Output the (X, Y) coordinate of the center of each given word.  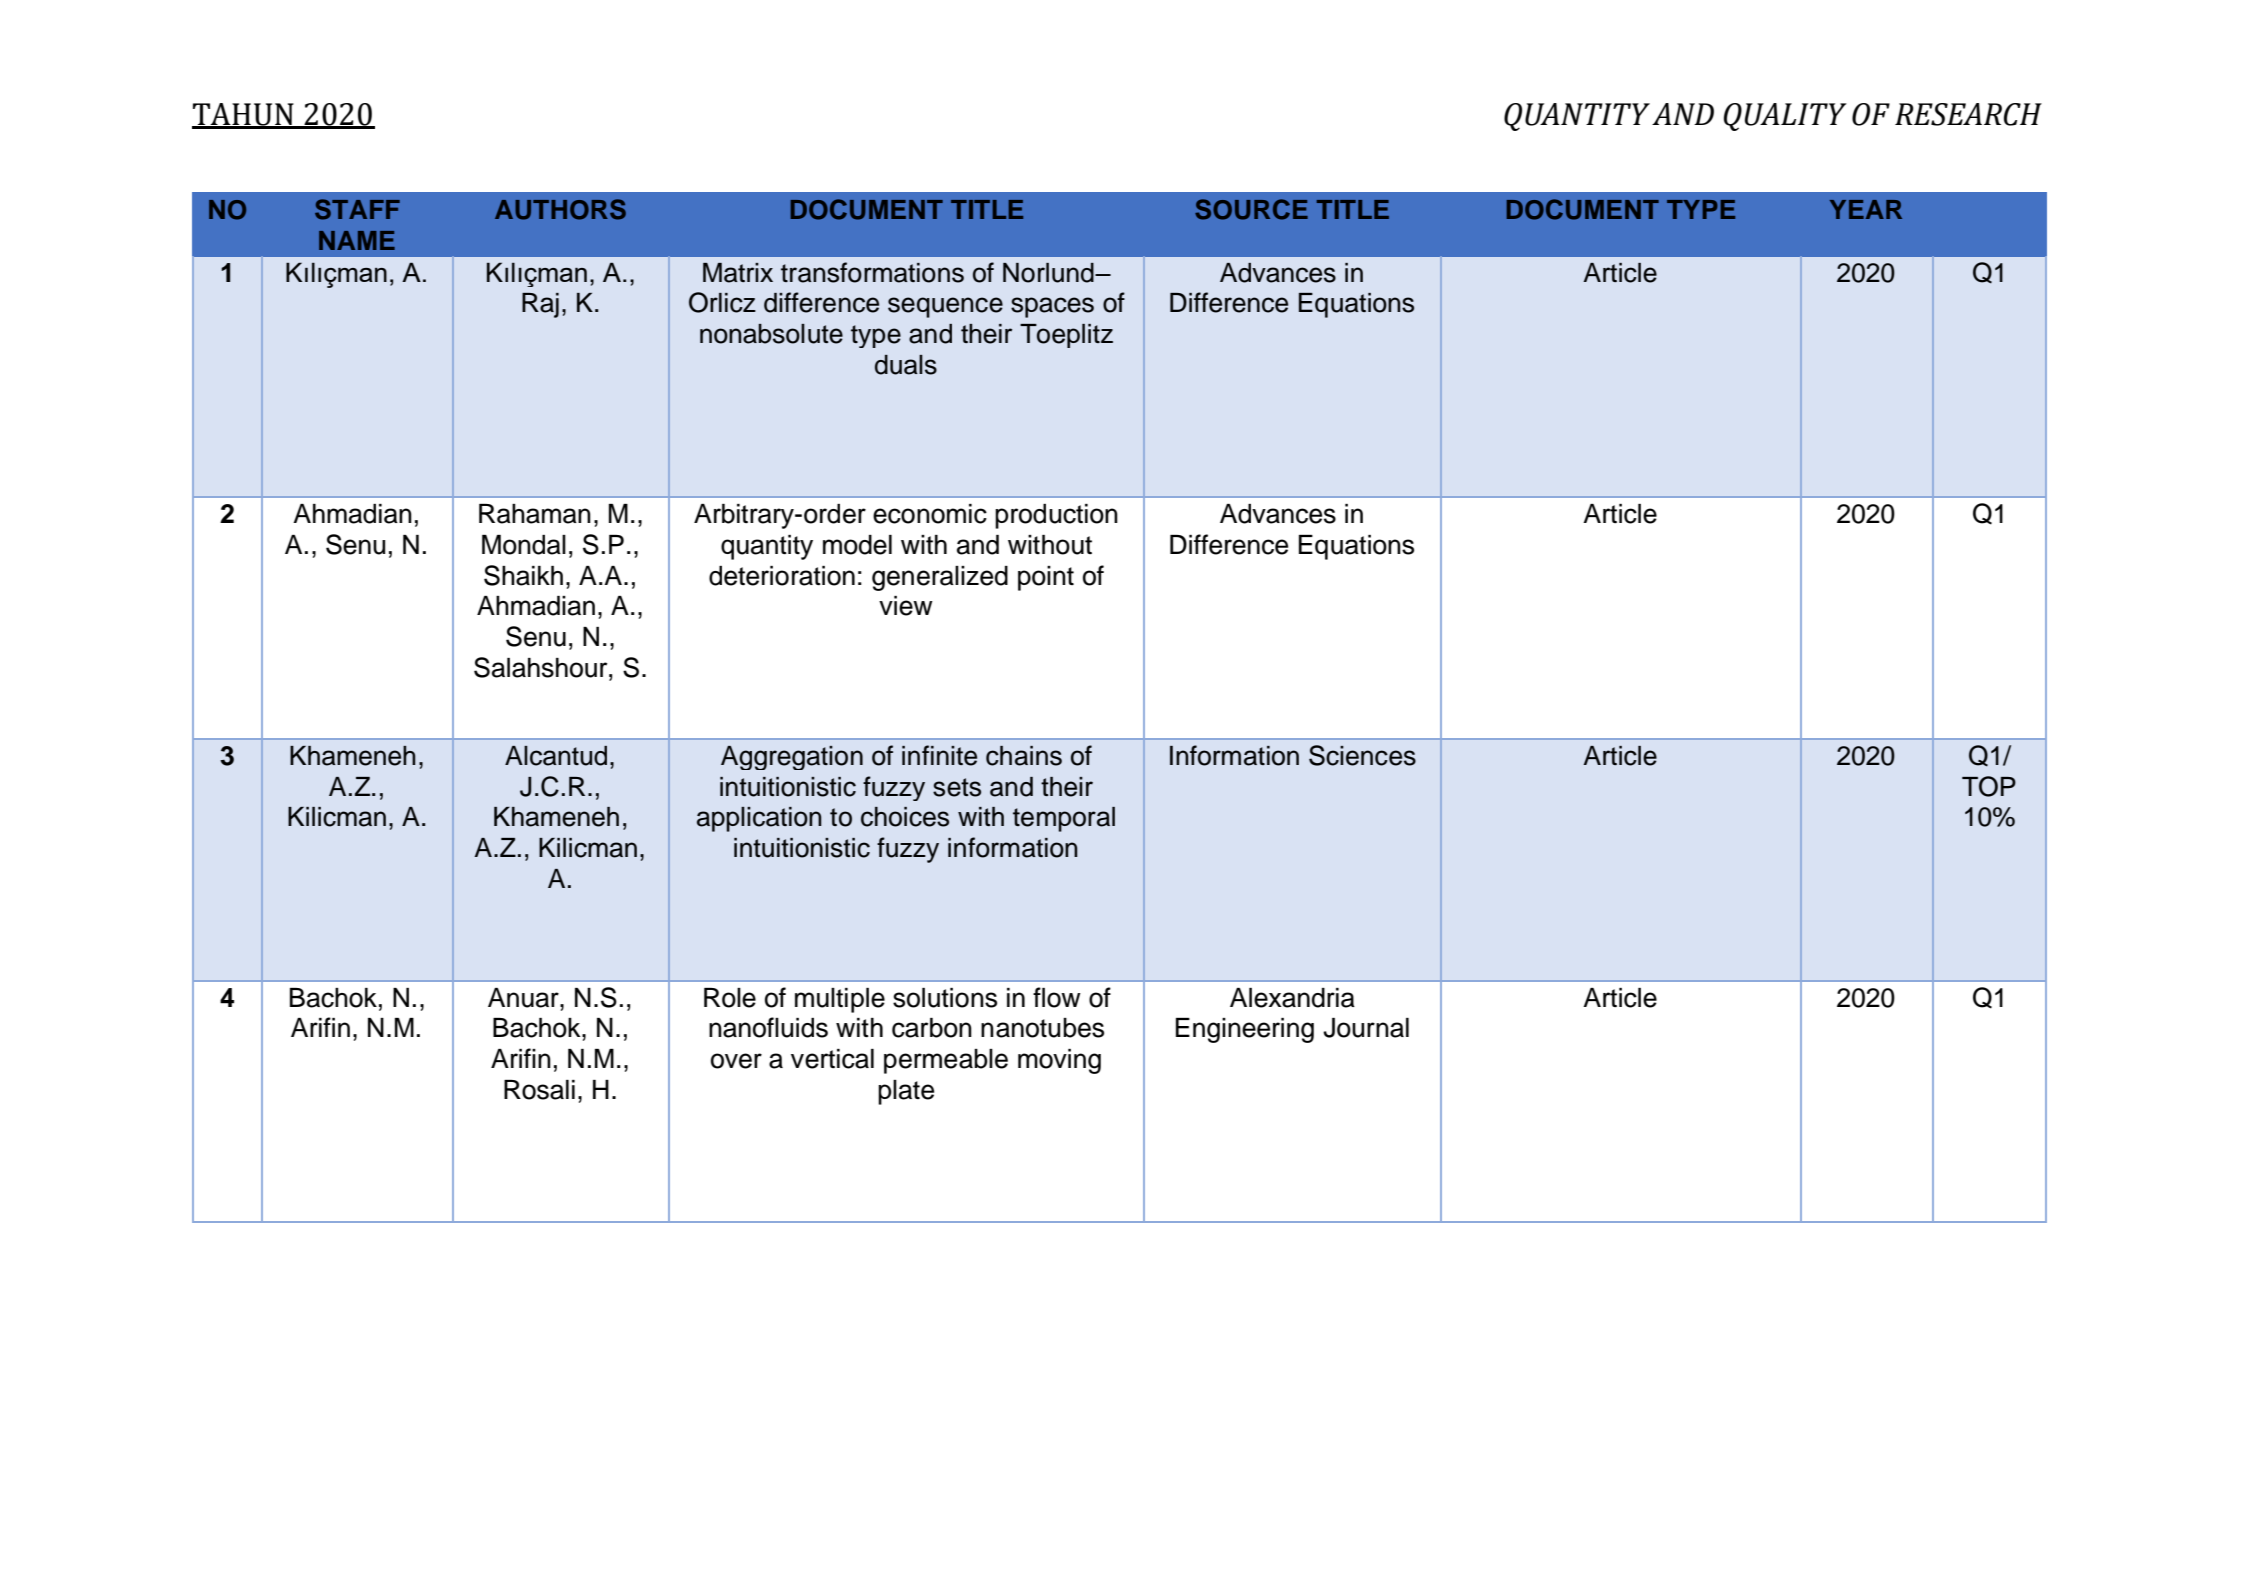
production (1056, 516)
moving (1059, 1061)
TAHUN (244, 115)
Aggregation (792, 758)
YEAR (1866, 209)
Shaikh (523, 575)
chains (1024, 756)
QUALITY (1785, 117)
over (736, 1061)
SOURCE (1251, 209)
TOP (1989, 786)
